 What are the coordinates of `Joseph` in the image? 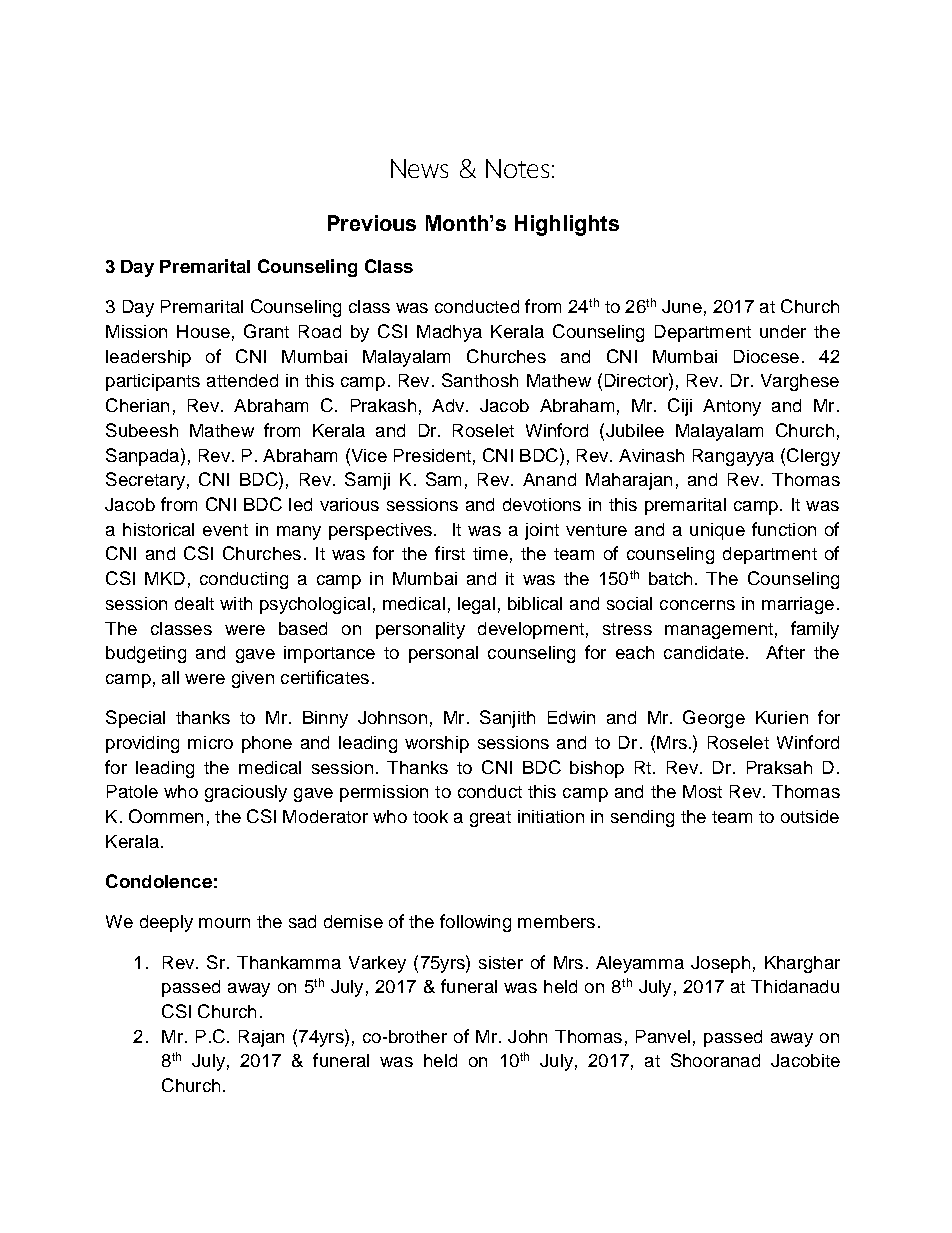 It's located at (720, 964).
